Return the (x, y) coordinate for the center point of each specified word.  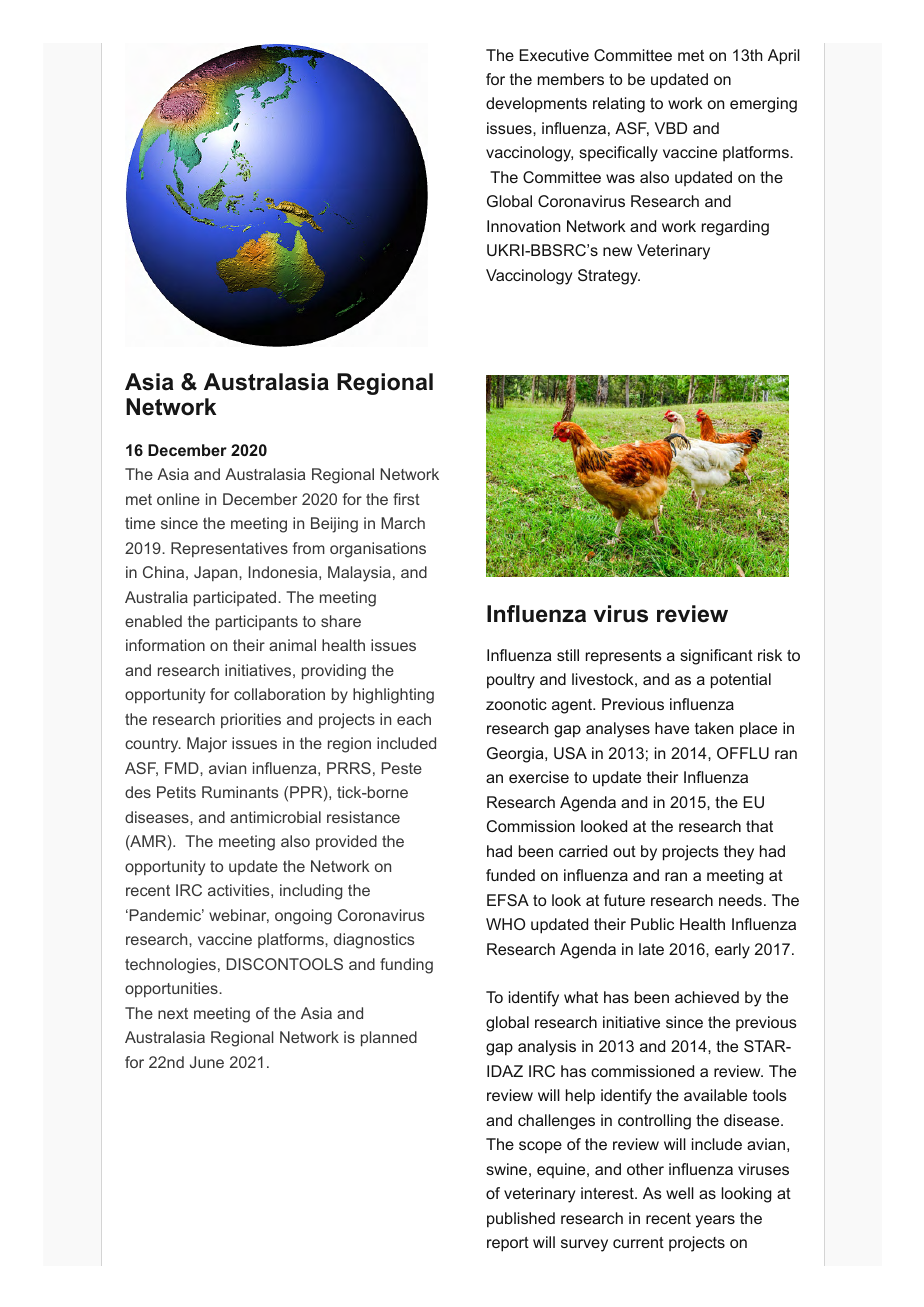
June (207, 1062)
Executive (554, 55)
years (715, 1221)
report (508, 1244)
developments (536, 105)
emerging (763, 105)
